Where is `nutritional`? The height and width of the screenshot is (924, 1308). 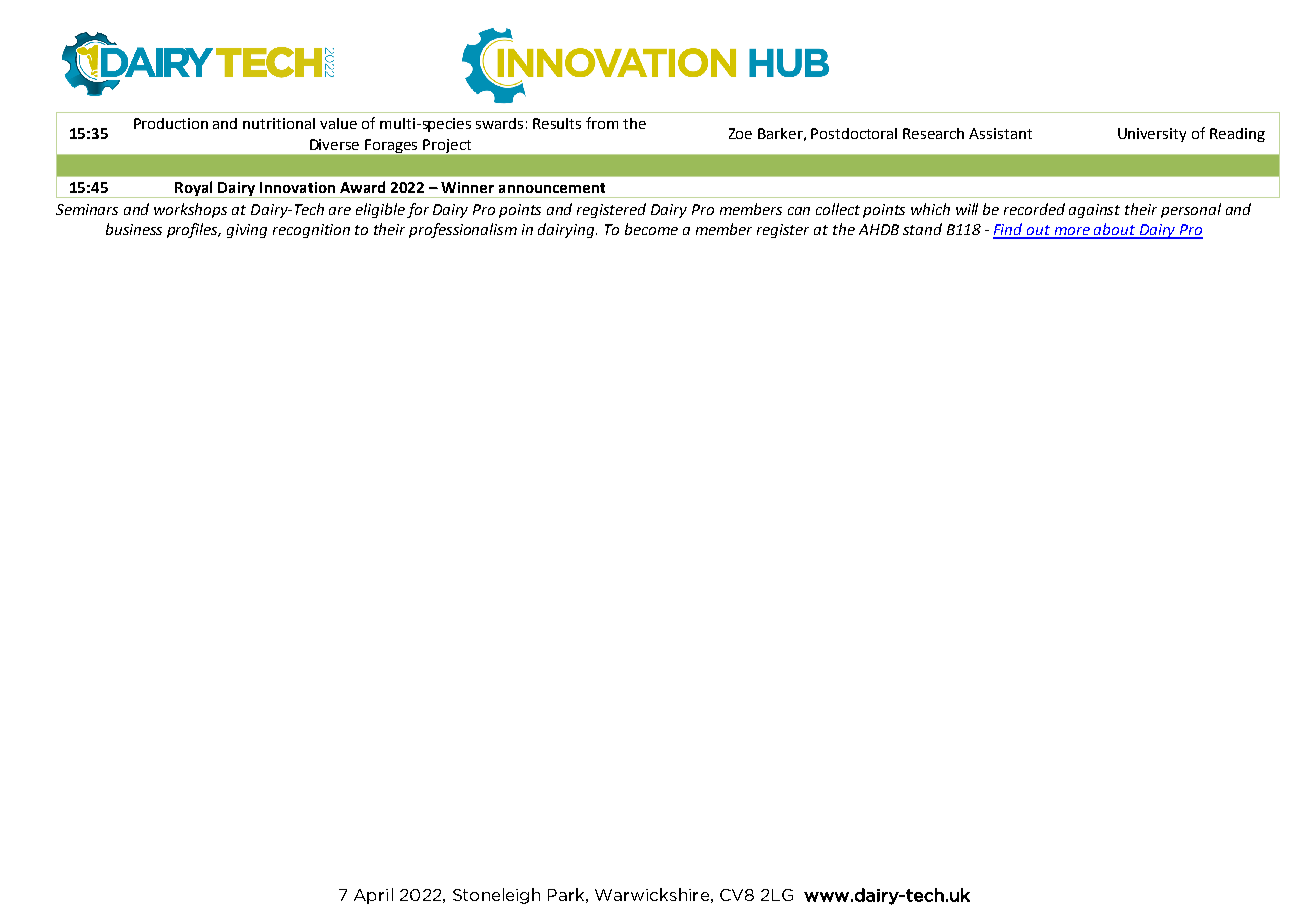
nutritional is located at coordinates (279, 123).
